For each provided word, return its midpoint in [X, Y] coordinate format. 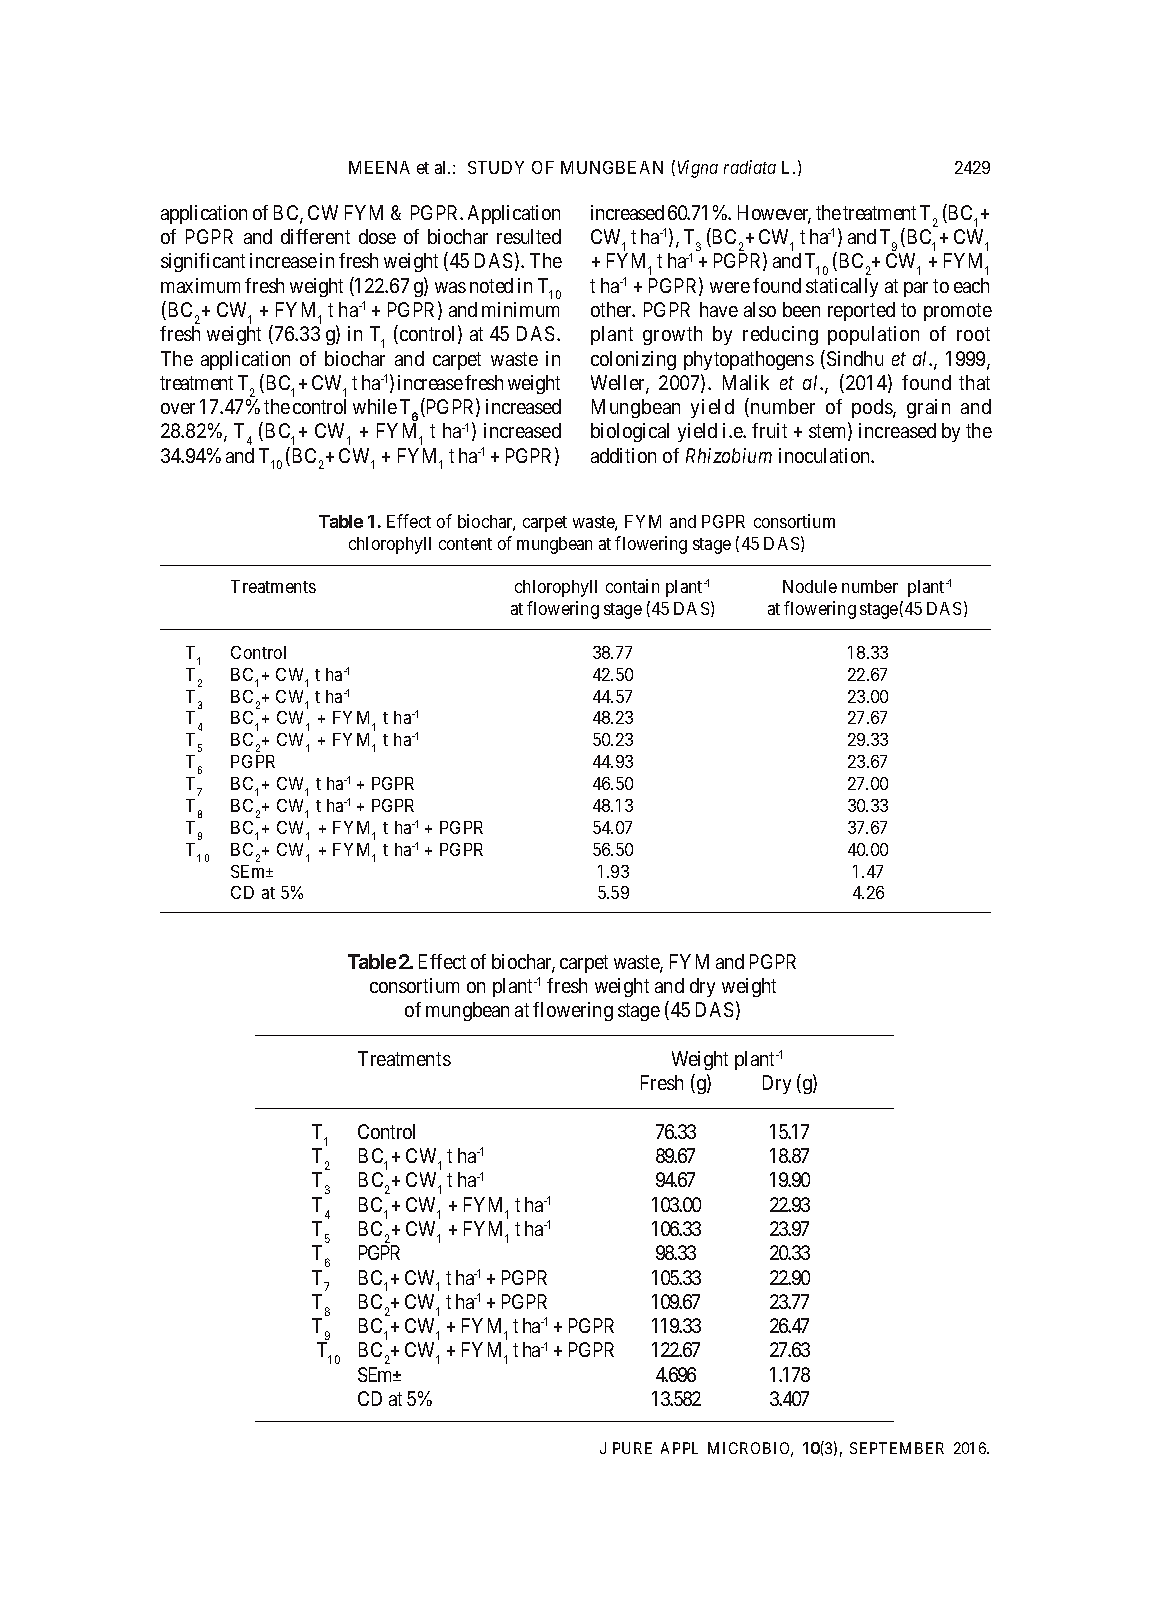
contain [632, 586]
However [774, 214]
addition [623, 455]
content [465, 544]
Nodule [810, 586]
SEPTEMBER [897, 1448]
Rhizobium [729, 455]
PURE [632, 1448]
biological [630, 432]
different [315, 236]
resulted [529, 236]
